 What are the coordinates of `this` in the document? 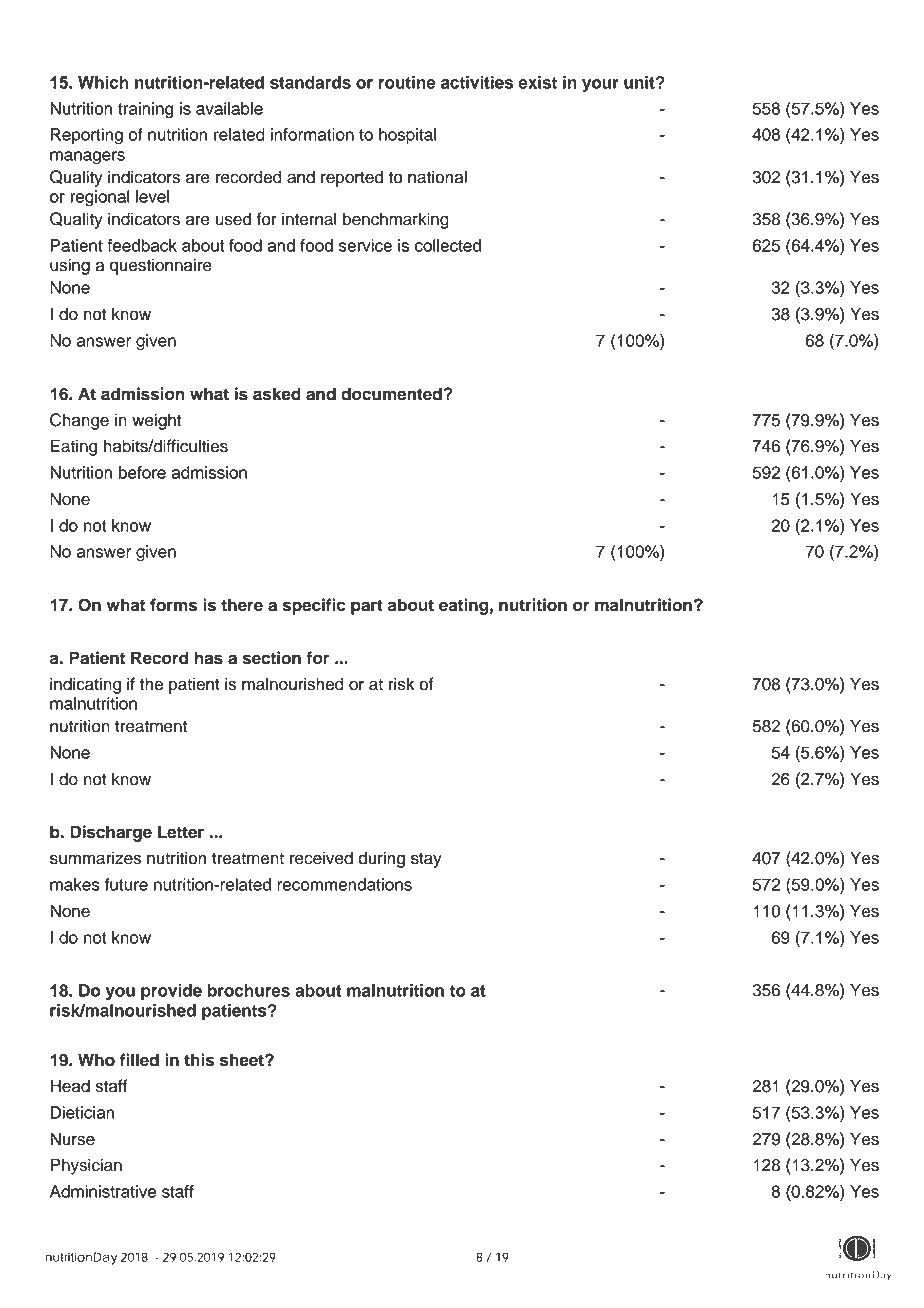 It's located at (199, 1060).
